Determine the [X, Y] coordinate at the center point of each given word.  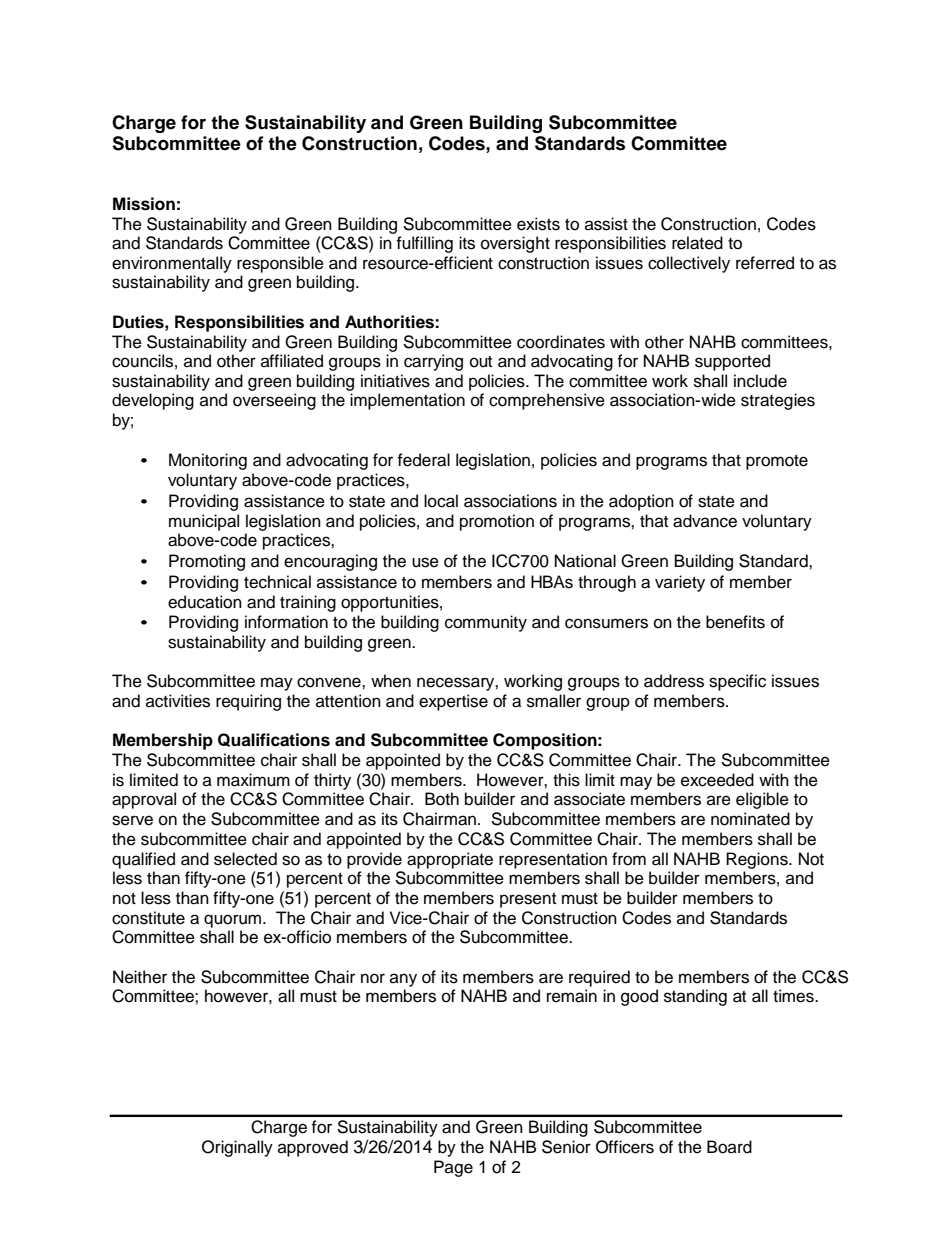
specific [737, 682]
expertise [453, 702]
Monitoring [208, 461]
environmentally [172, 264]
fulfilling [424, 244]
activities [178, 701]
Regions [758, 860]
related [697, 243]
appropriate [450, 860]
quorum [234, 921]
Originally [237, 1148]
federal [423, 460]
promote [777, 462]
